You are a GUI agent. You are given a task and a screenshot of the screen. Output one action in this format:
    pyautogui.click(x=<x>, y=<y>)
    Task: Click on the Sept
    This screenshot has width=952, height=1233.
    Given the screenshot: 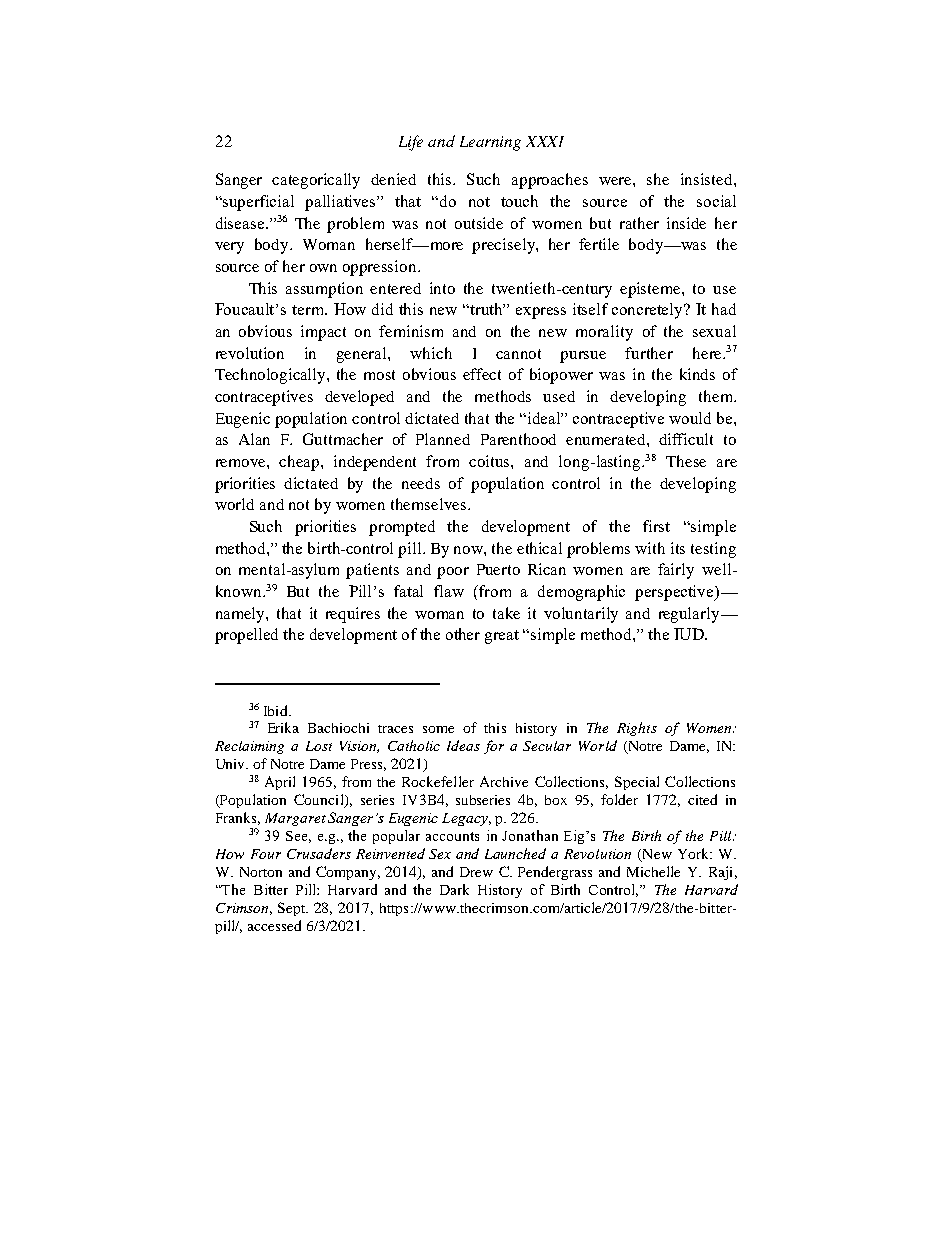 What is the action you would take?
    pyautogui.click(x=293, y=909)
